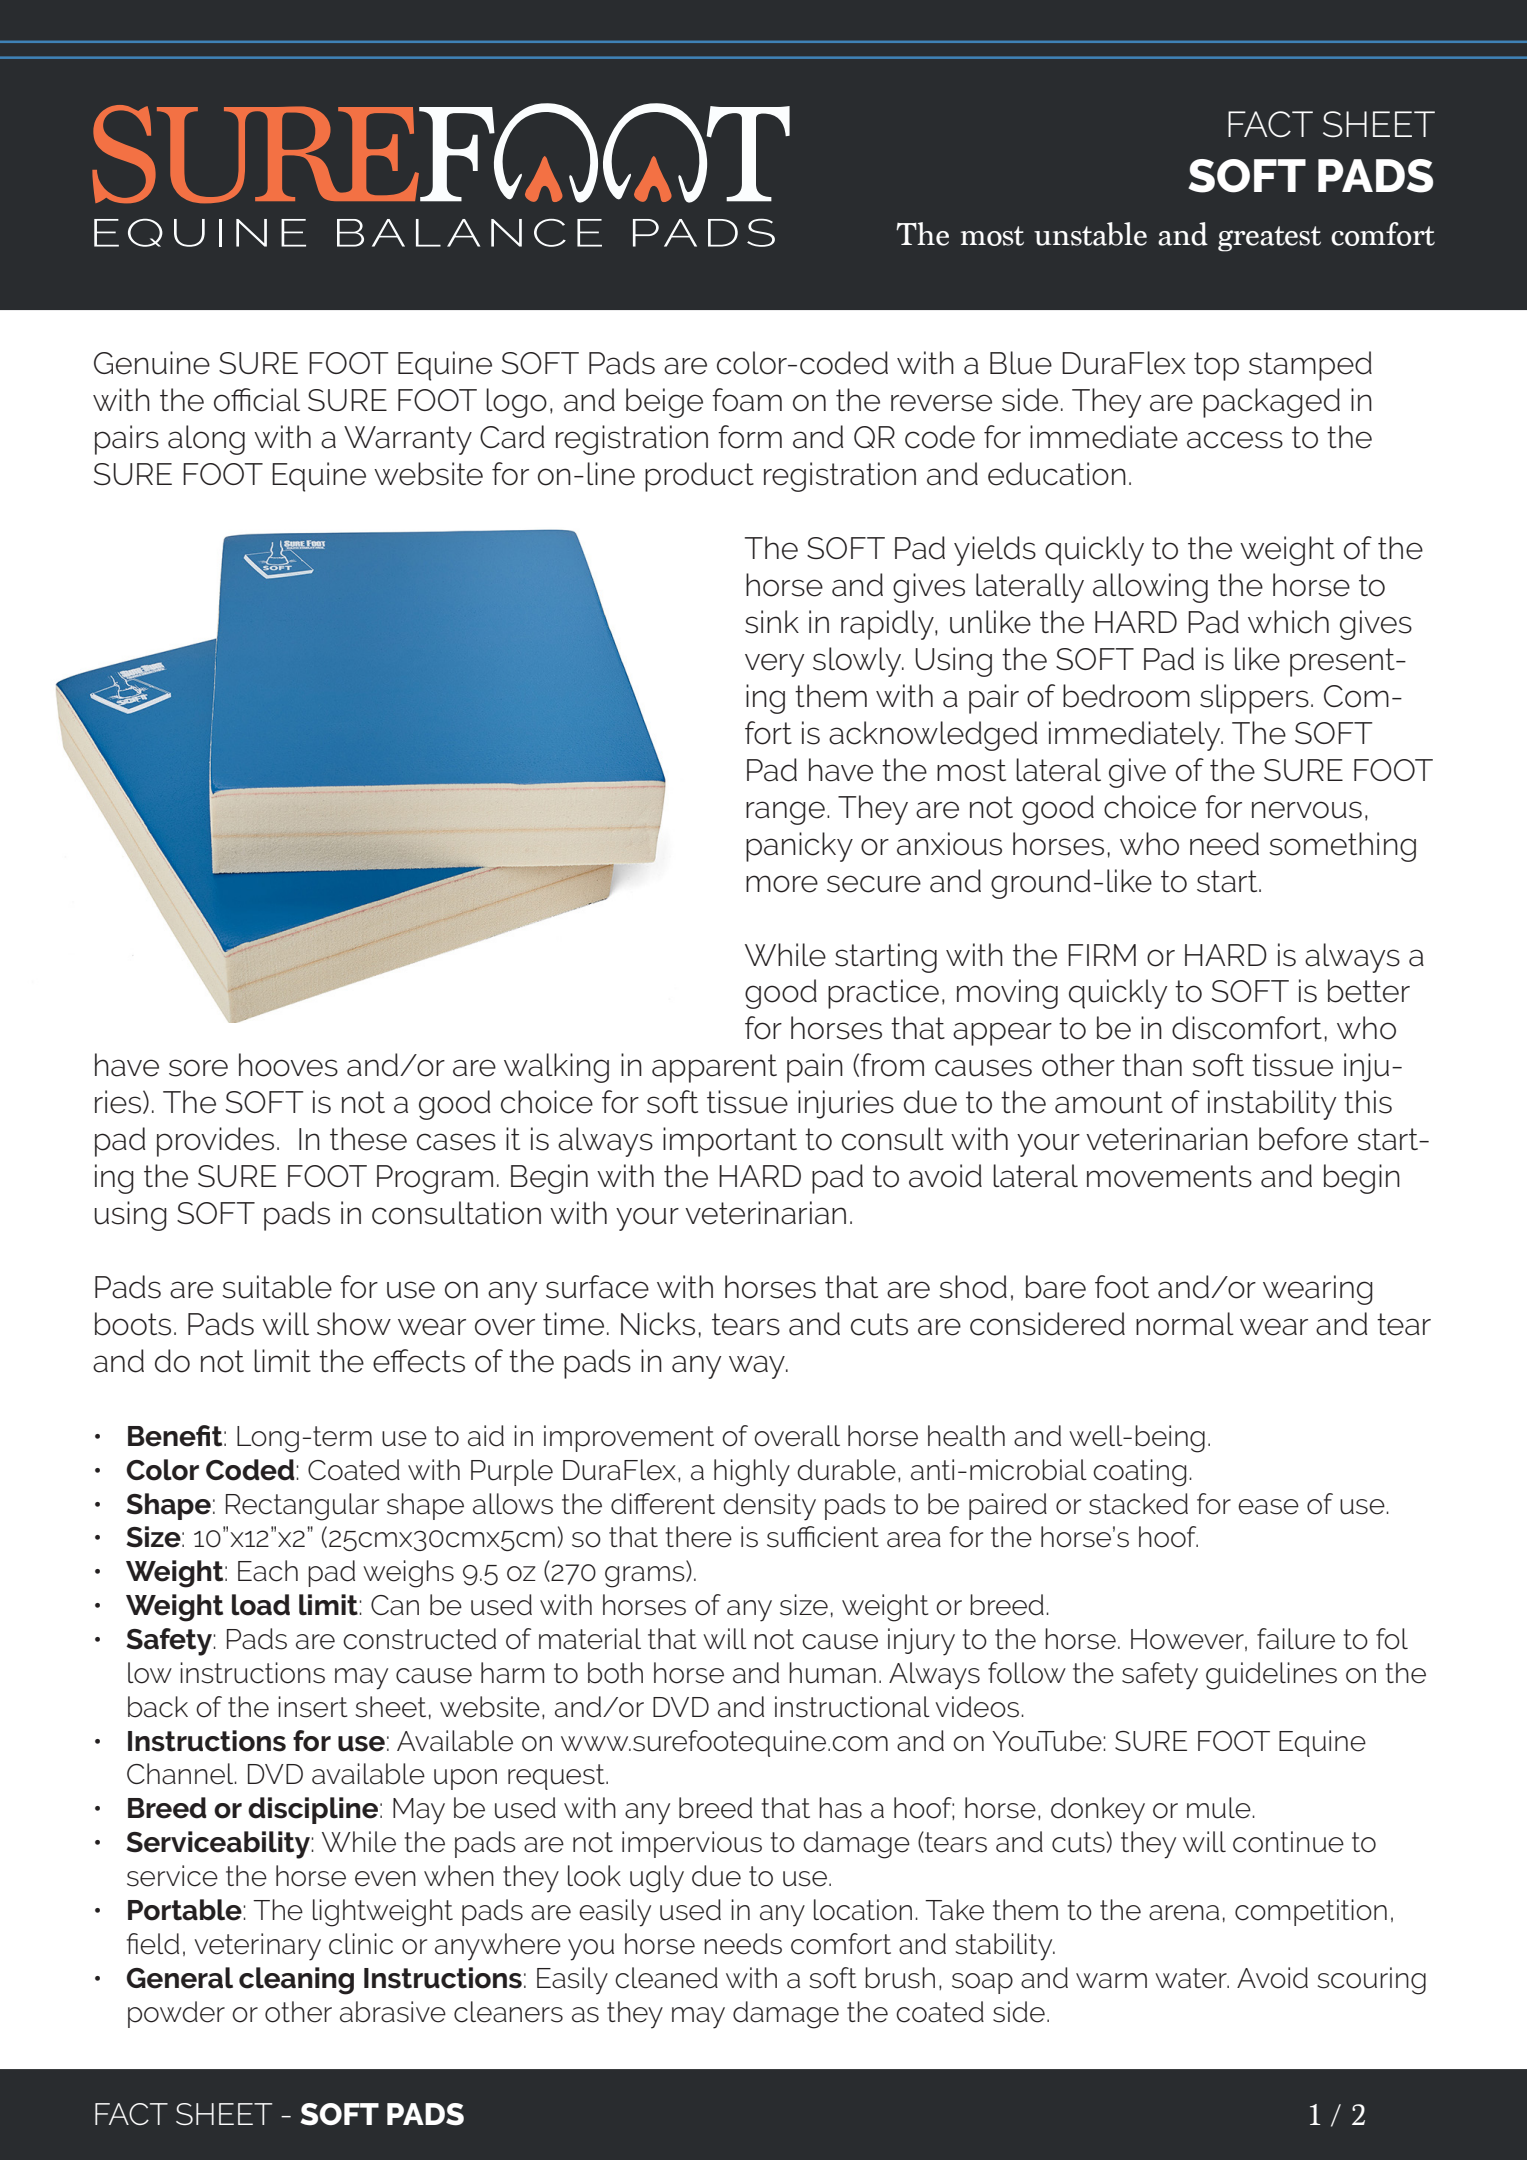 This screenshot has width=1527, height=2160. What do you see at coordinates (747, 400) in the screenshot?
I see `foam` at bounding box center [747, 400].
